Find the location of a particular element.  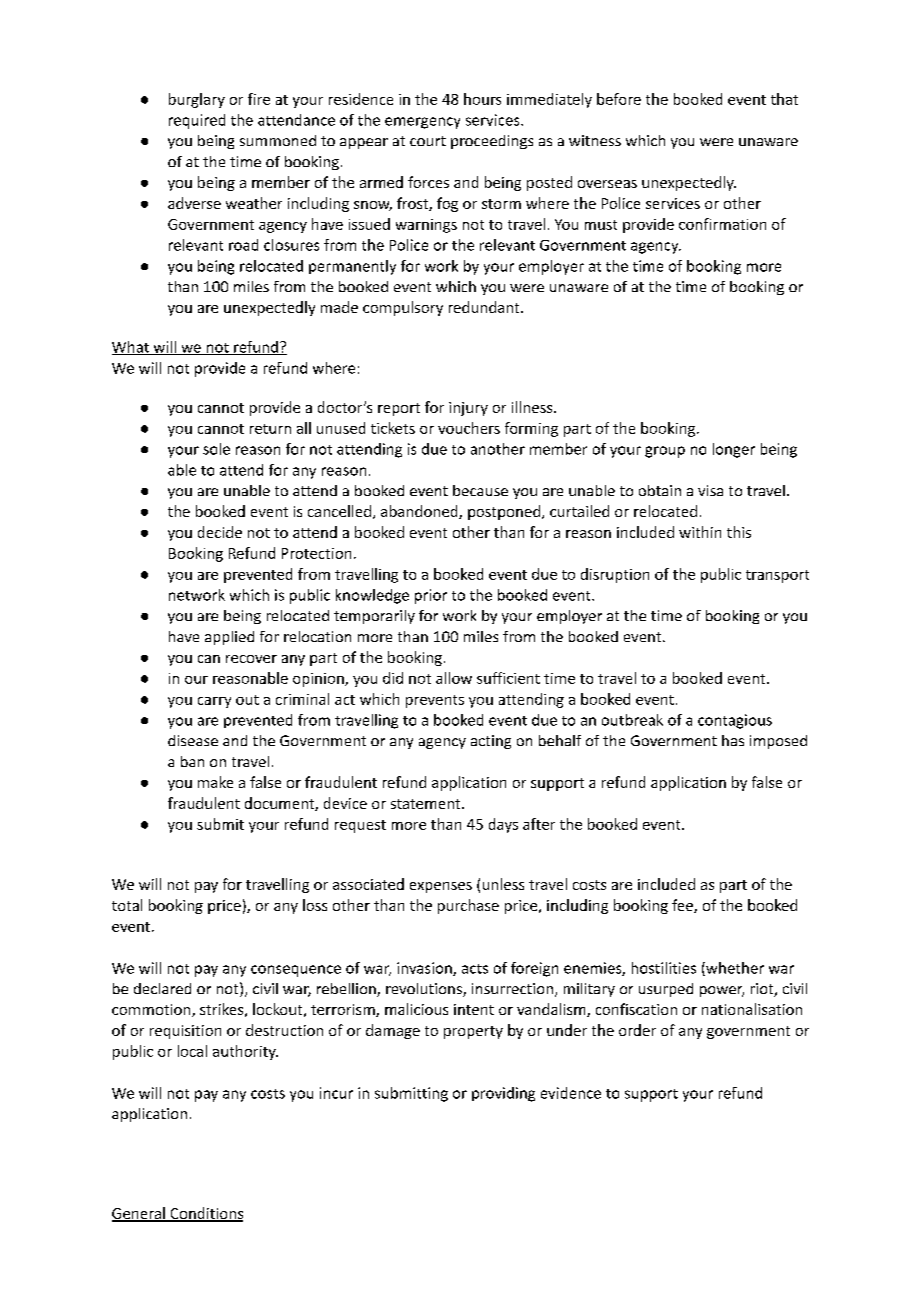

whether is located at coordinates (734, 969).
